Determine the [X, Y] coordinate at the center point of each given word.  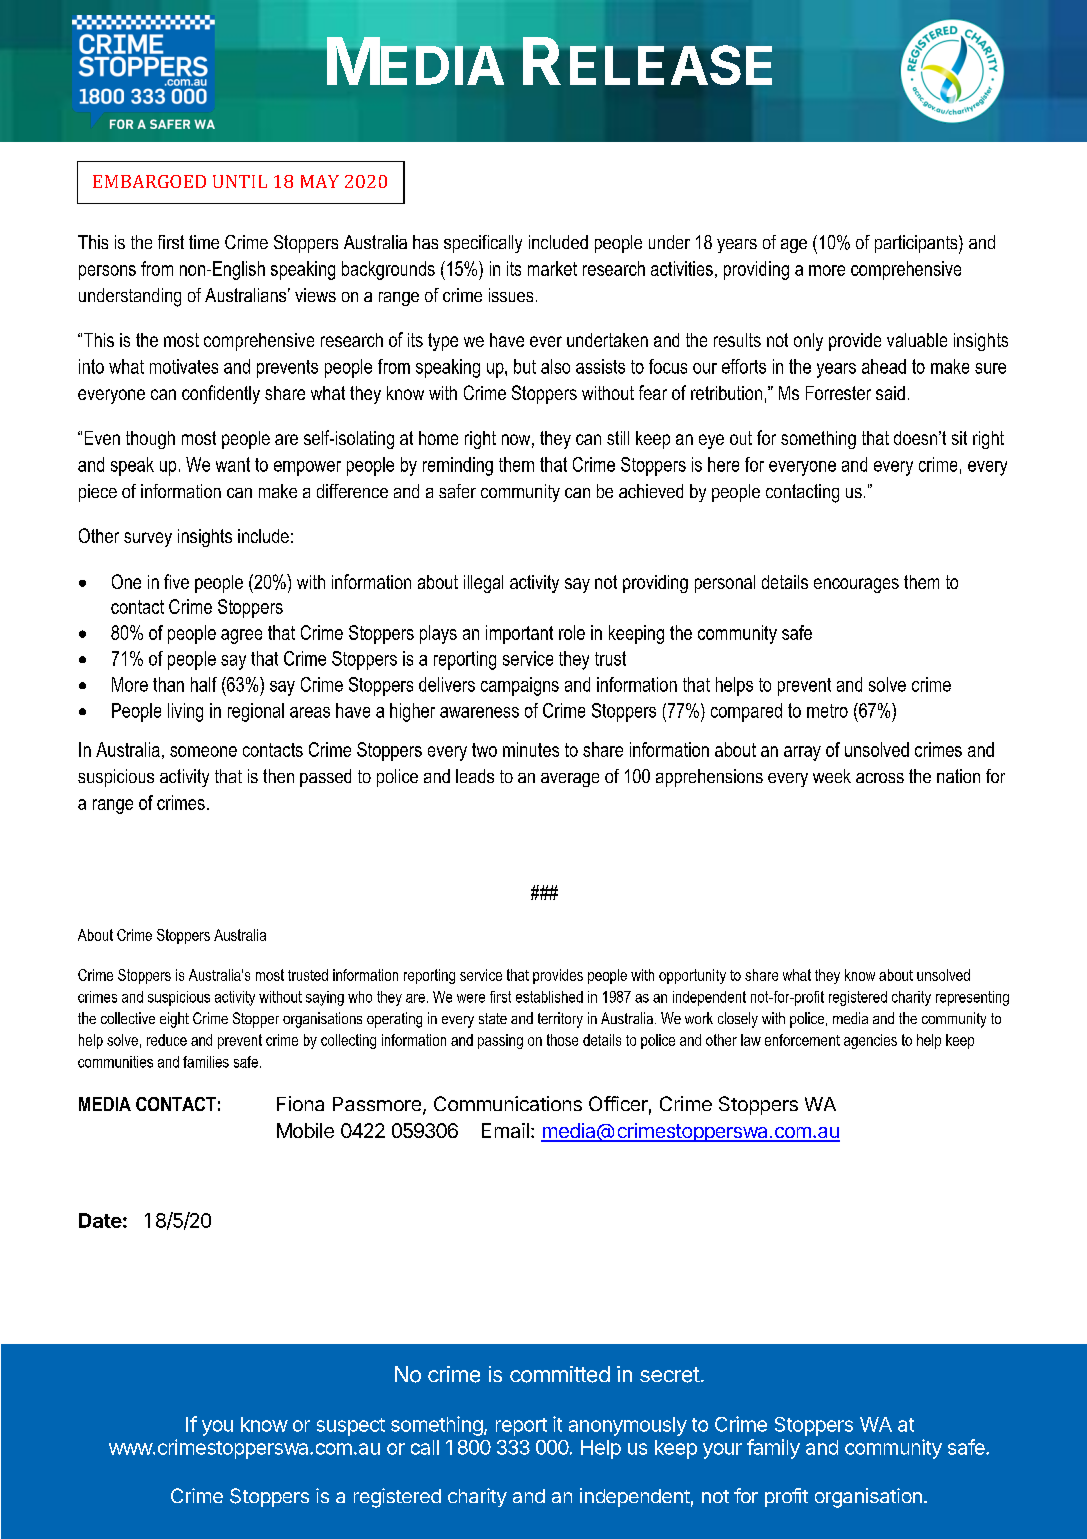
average [570, 780]
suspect [351, 1427]
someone [203, 751]
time [204, 242]
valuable [917, 340]
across [880, 778]
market [552, 268]
